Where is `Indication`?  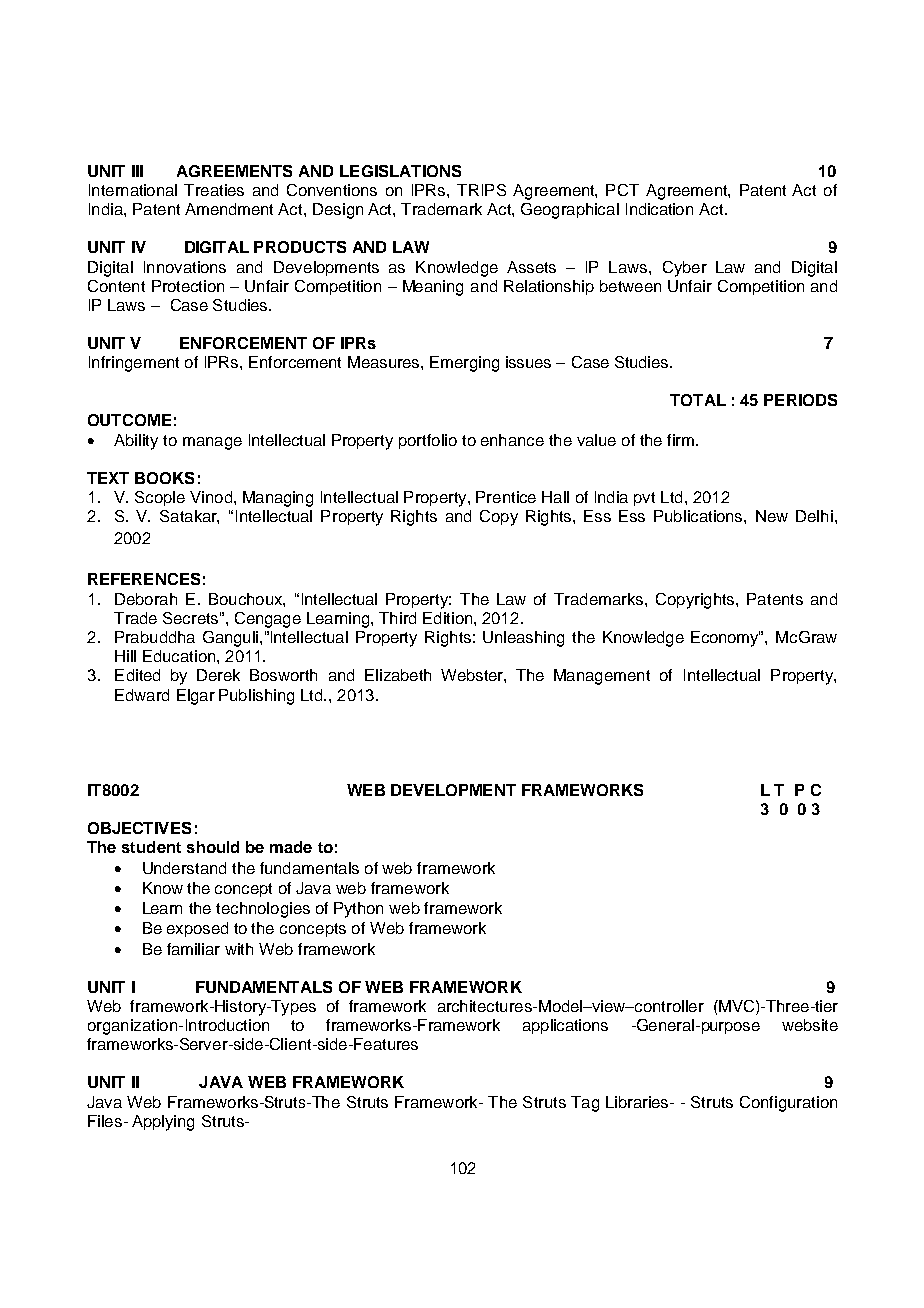 Indication is located at coordinates (659, 209).
